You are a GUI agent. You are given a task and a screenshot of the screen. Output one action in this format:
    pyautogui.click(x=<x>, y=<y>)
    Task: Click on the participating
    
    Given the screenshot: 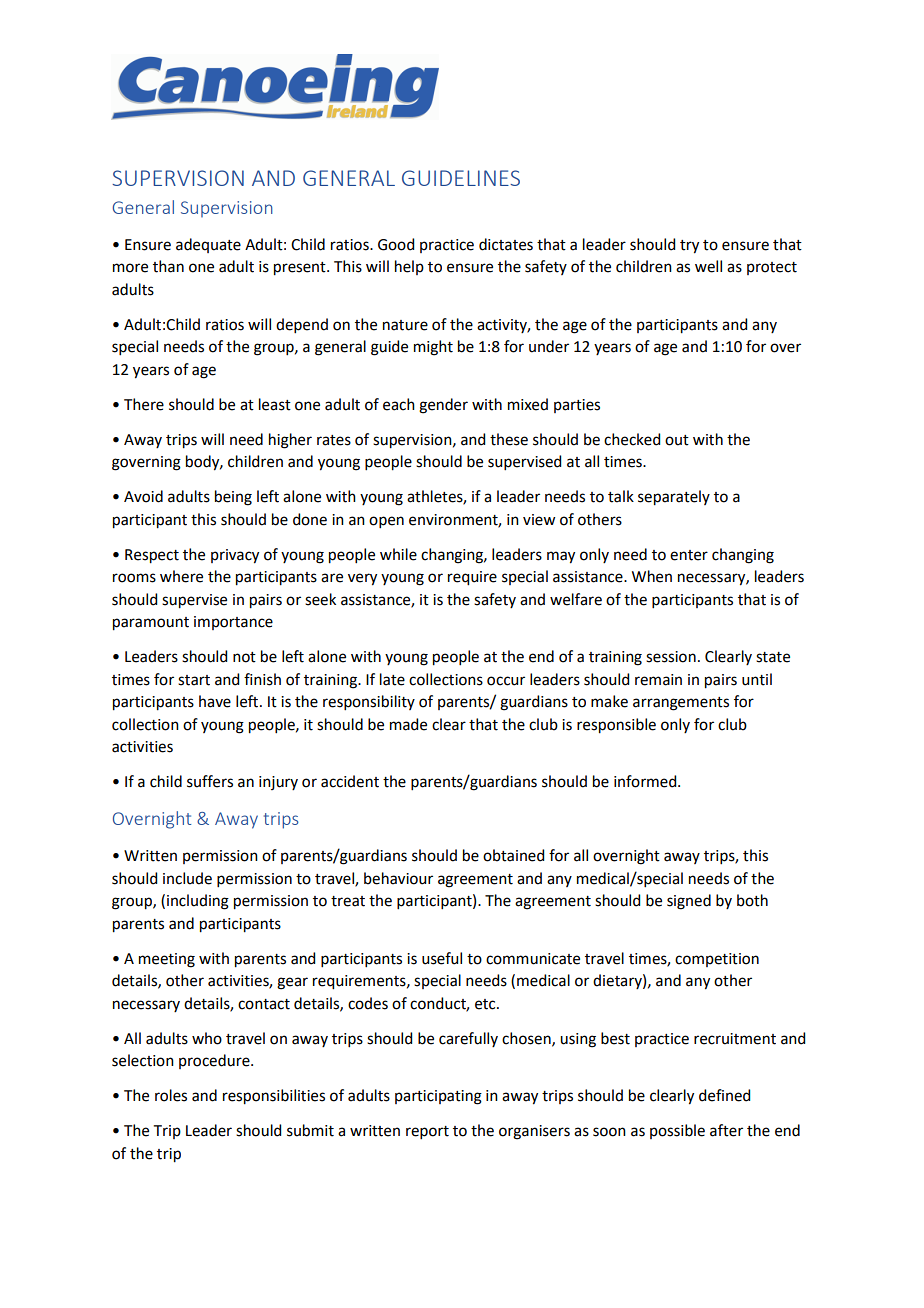 What is the action you would take?
    pyautogui.click(x=438, y=1097)
